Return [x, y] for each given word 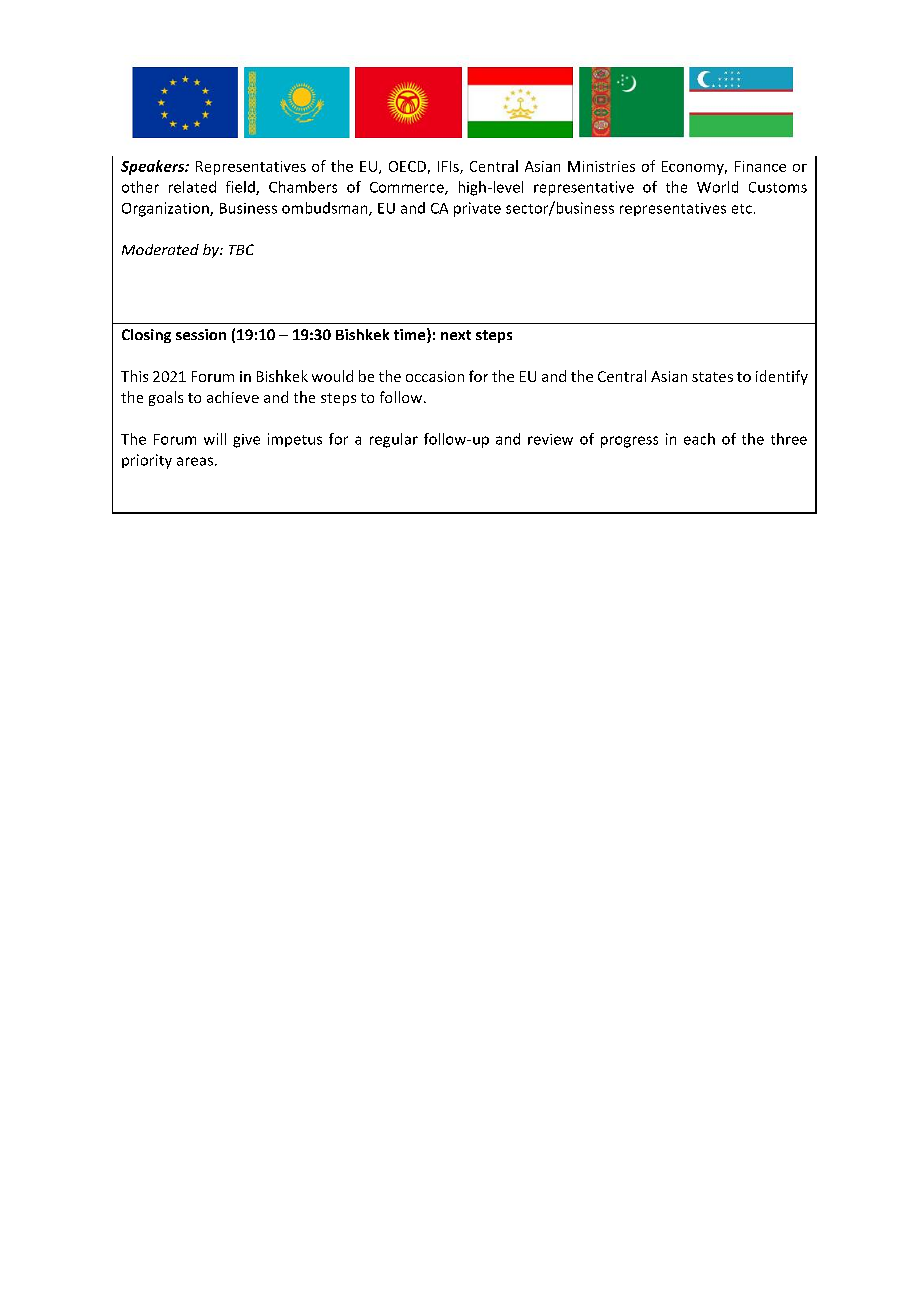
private [477, 209]
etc [742, 209]
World [717, 187]
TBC [241, 249]
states [712, 377]
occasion [435, 376]
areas [195, 461]
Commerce [408, 188]
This [134, 376]
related [192, 187]
